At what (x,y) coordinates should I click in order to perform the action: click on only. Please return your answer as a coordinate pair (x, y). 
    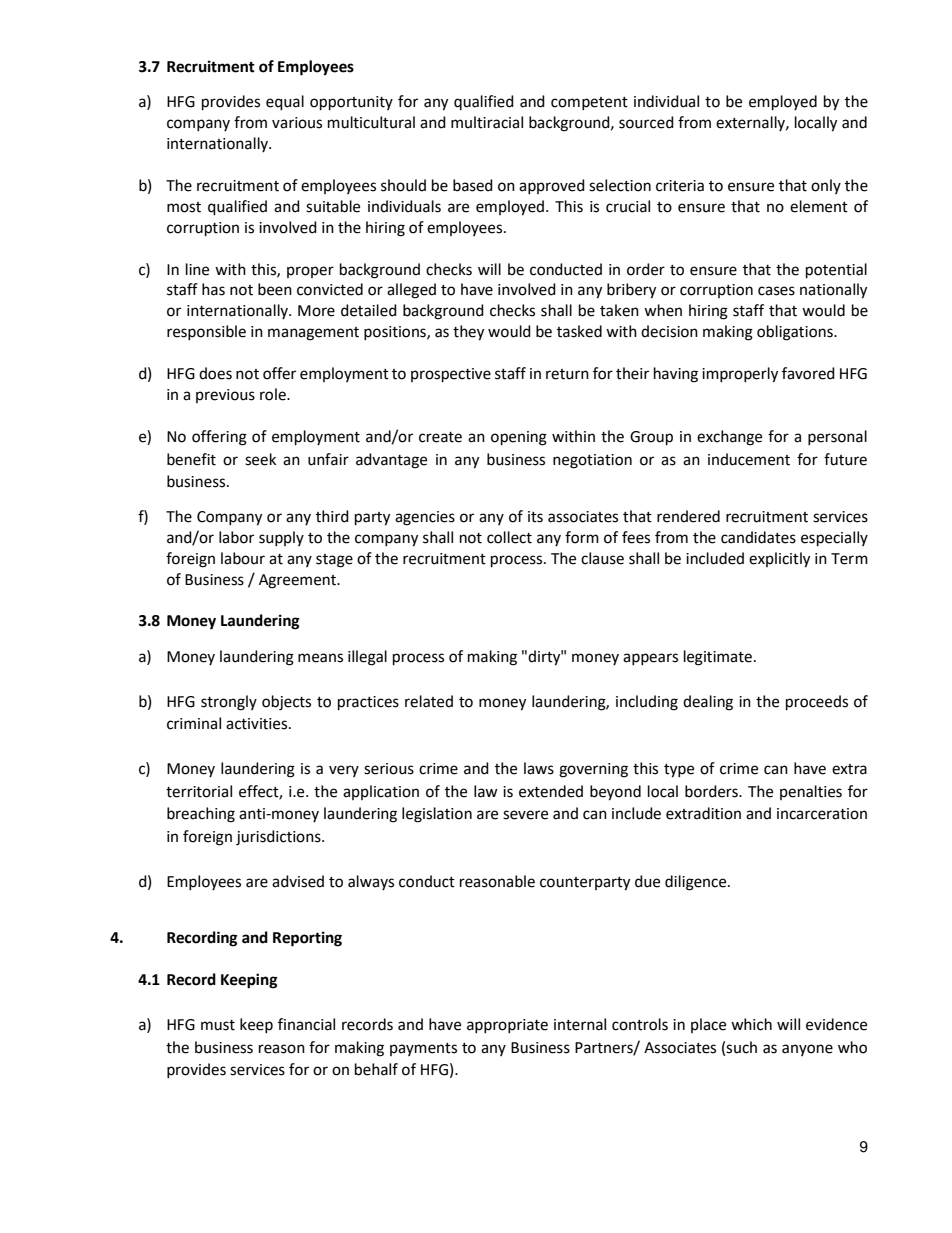
    Looking at the image, I should click on (826, 186).
